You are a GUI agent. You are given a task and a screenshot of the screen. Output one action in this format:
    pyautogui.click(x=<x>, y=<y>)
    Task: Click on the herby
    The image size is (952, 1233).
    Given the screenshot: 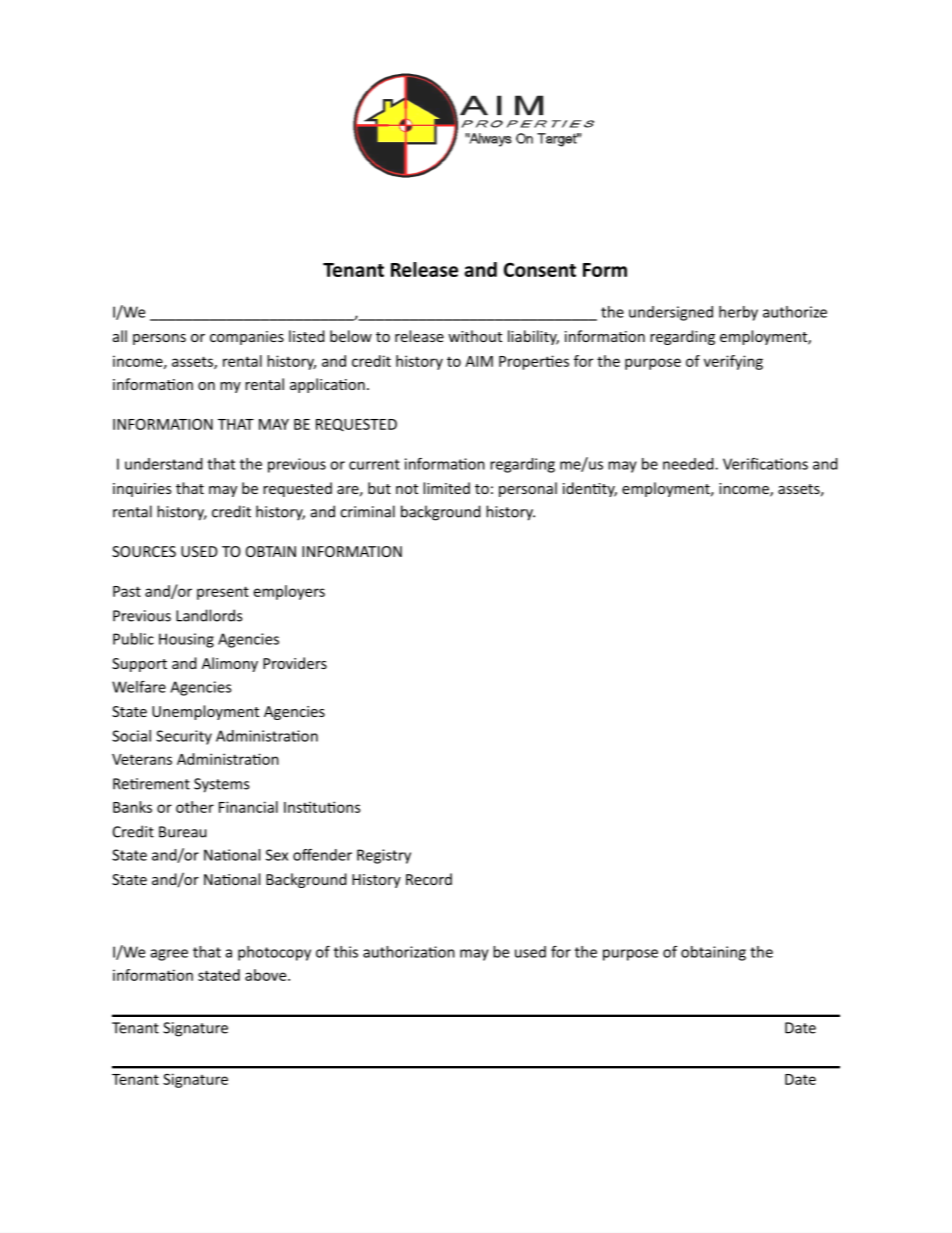 What is the action you would take?
    pyautogui.click(x=738, y=313)
